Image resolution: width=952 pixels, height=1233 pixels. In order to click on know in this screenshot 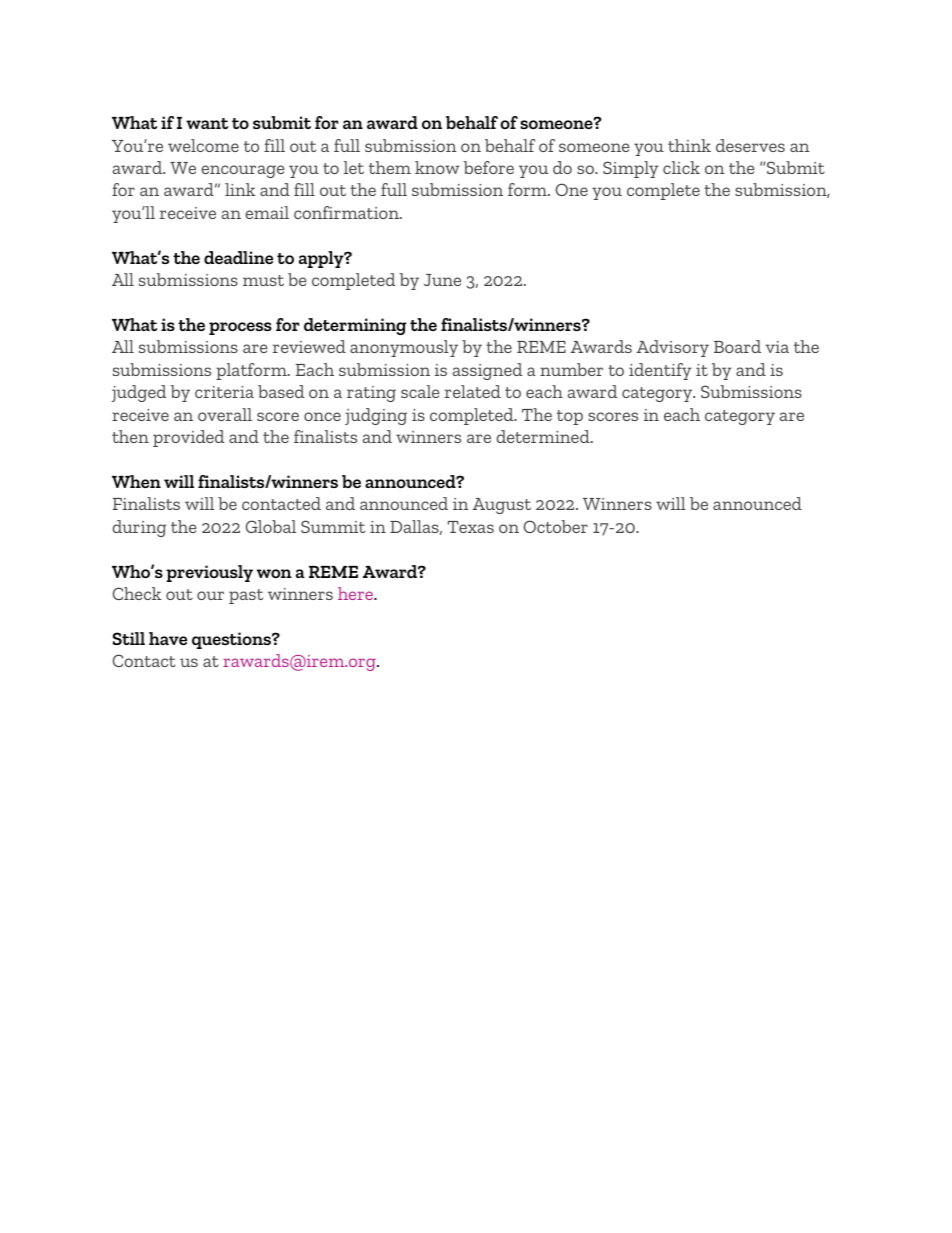, I will do `click(437, 167)`.
